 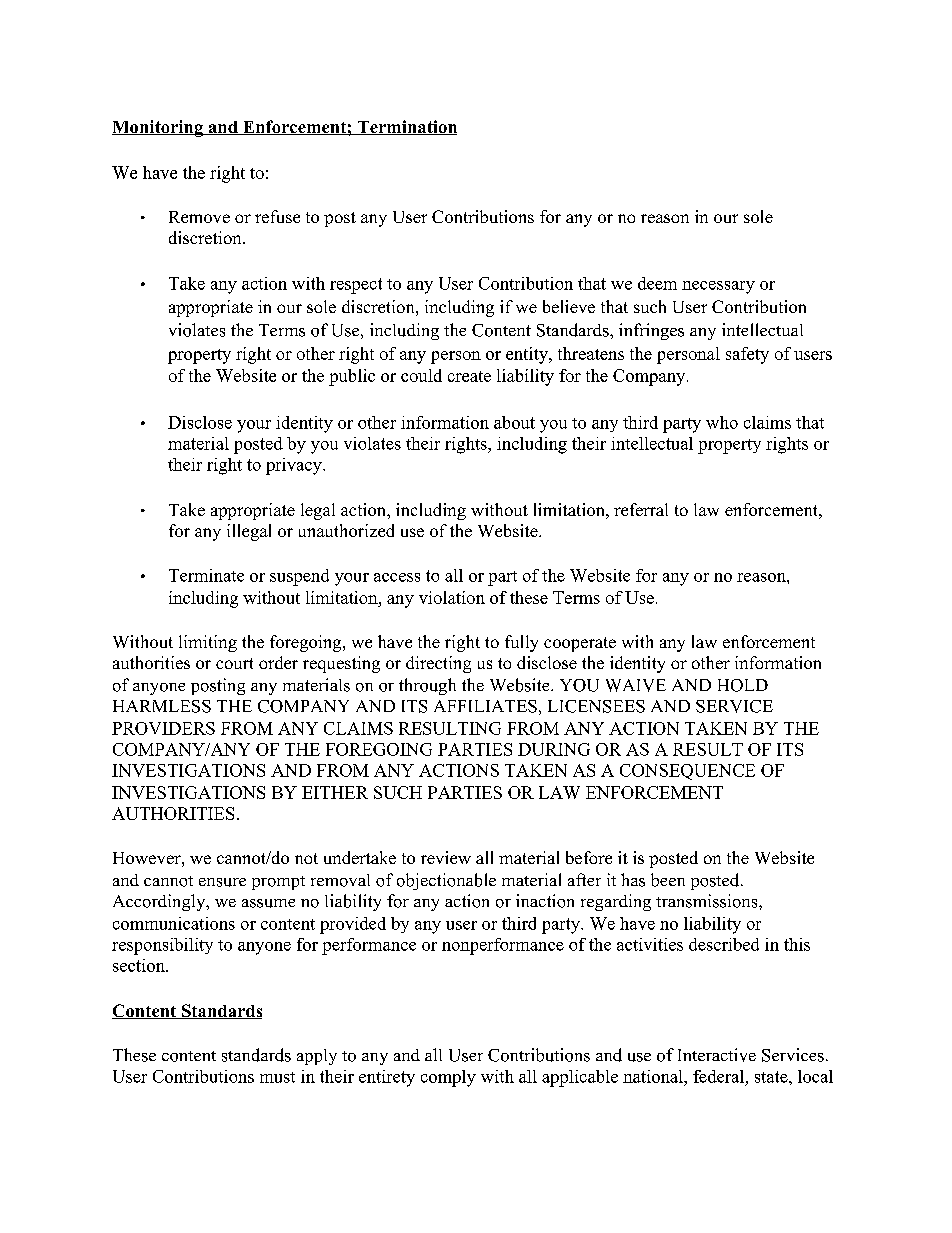 I want to click on referral, so click(x=641, y=509).
